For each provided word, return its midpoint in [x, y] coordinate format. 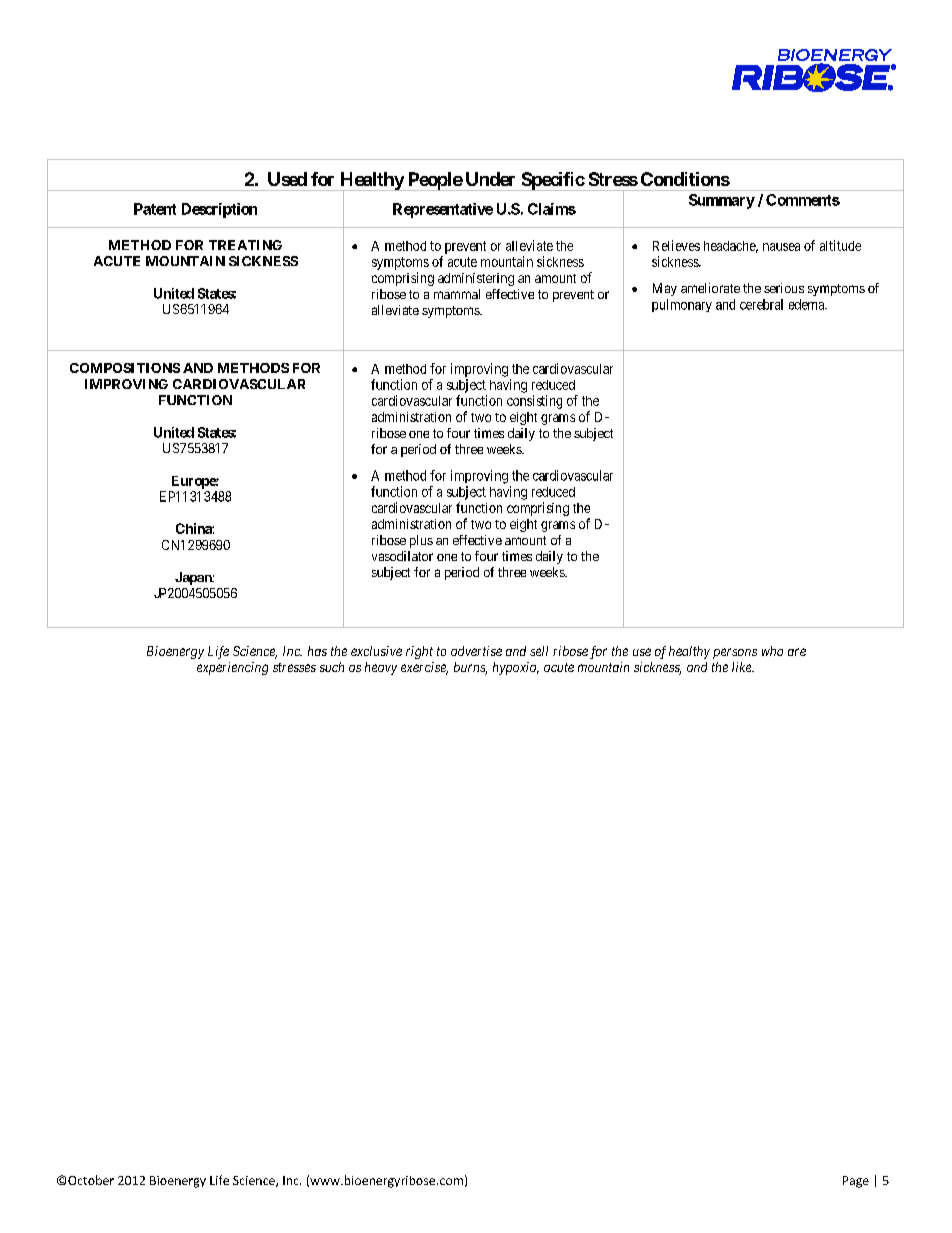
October [91, 1180]
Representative [443, 210]
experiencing [232, 668]
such [332, 667]
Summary [722, 201]
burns [470, 668]
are [797, 652]
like [743, 667]
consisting [534, 402]
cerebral [761, 304]
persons [735, 653]
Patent [155, 209]
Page [856, 1182]
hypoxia [516, 668]
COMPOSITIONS [125, 368]
